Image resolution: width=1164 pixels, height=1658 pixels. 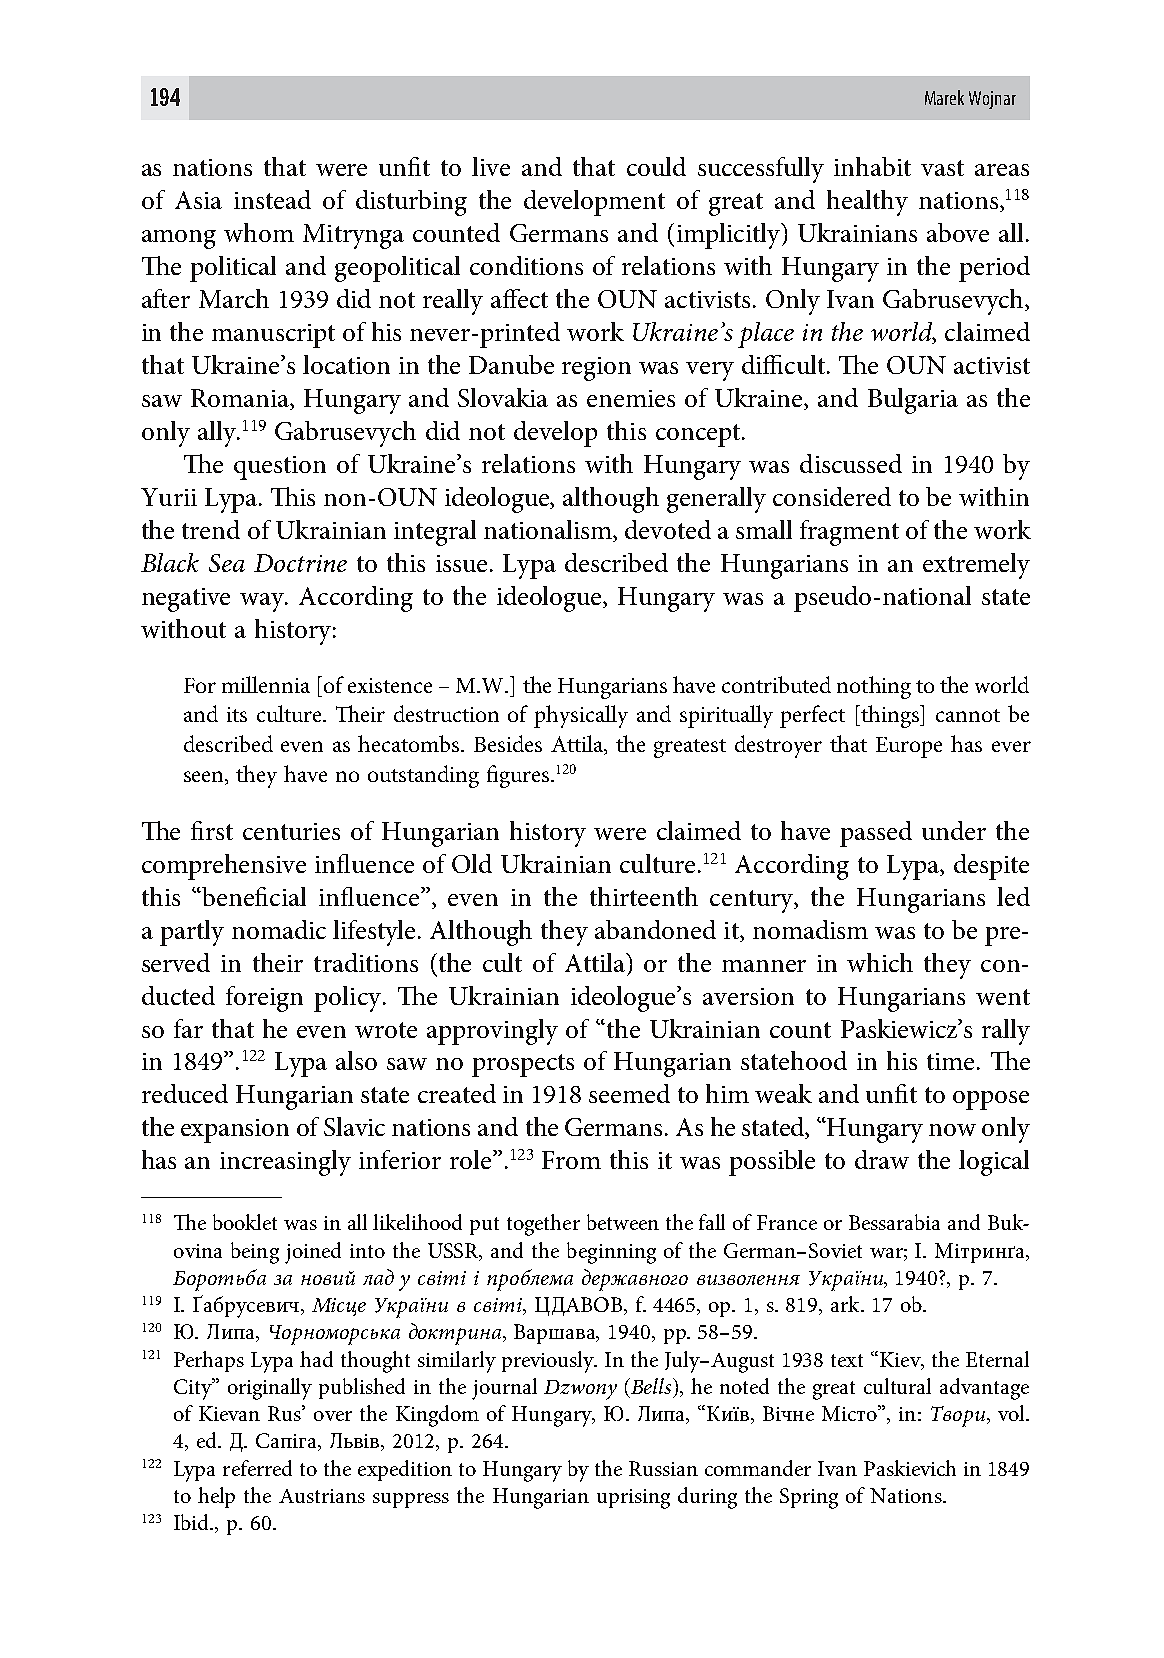 What do you see at coordinates (263, 602) in the page?
I see `way` at bounding box center [263, 602].
